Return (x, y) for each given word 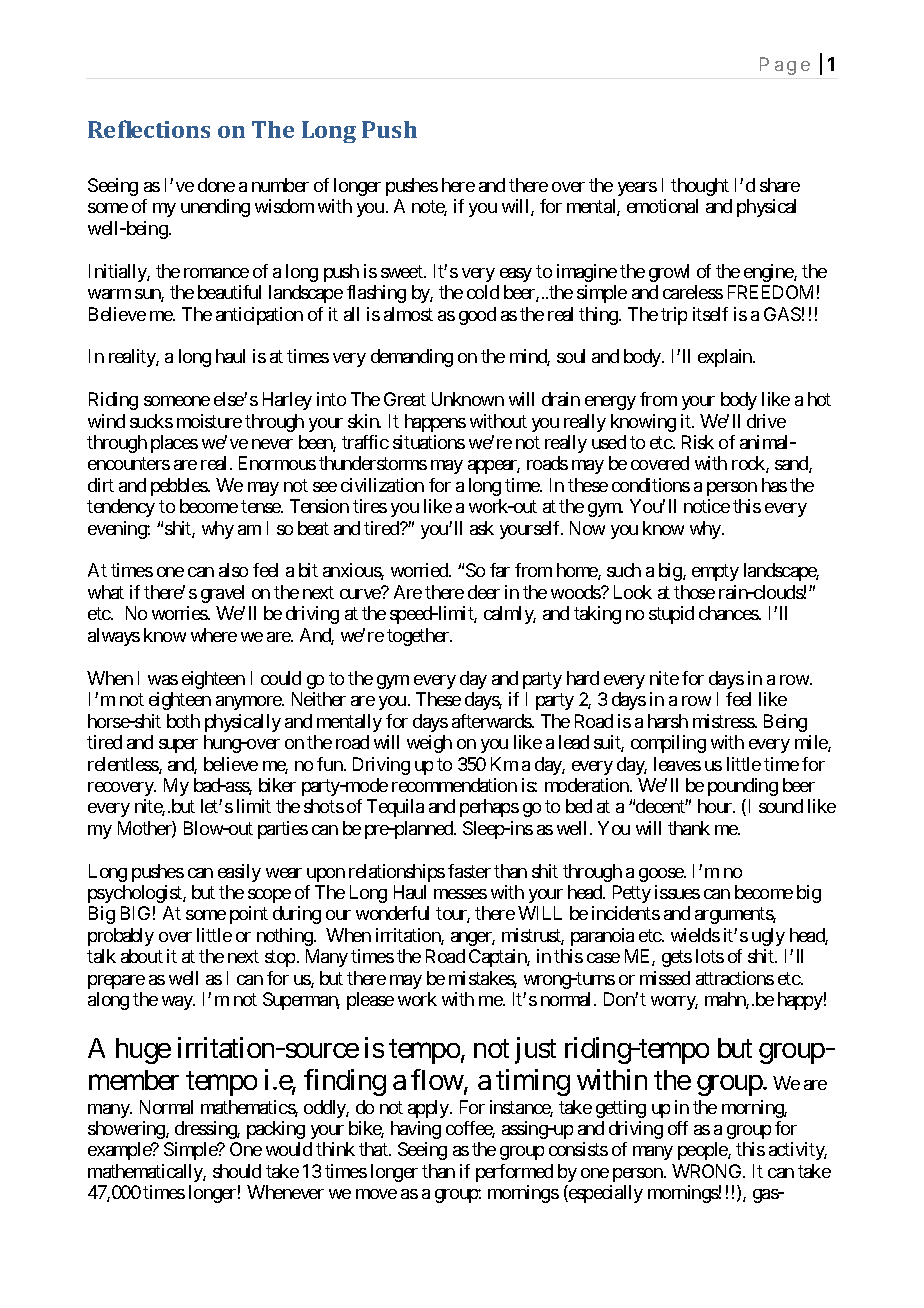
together (419, 637)
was (163, 680)
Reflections (149, 129)
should (237, 1171)
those (694, 592)
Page (785, 66)
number (280, 185)
